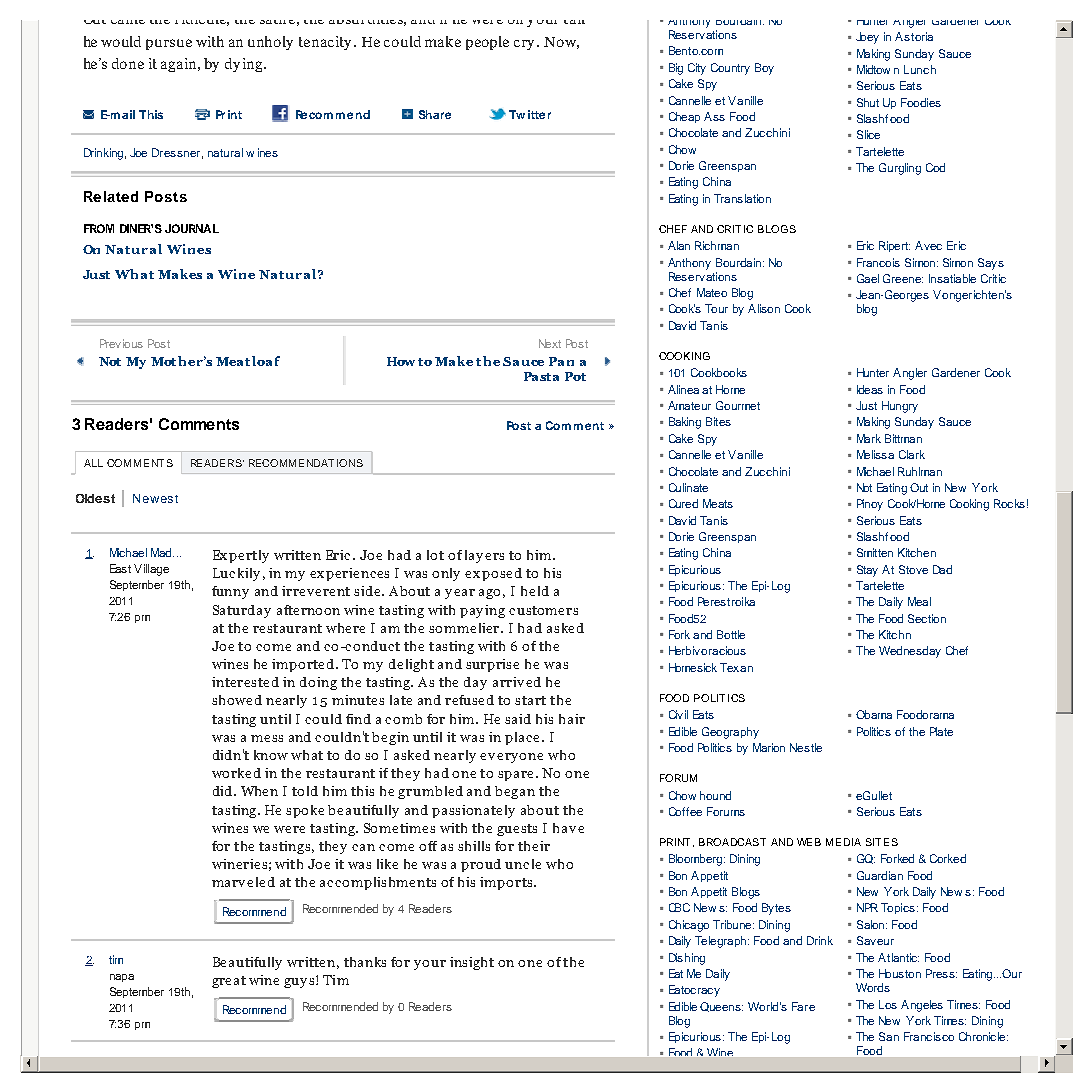 The image size is (1092, 1092). What do you see at coordinates (914, 36) in the page?
I see `Astoria` at bounding box center [914, 36].
